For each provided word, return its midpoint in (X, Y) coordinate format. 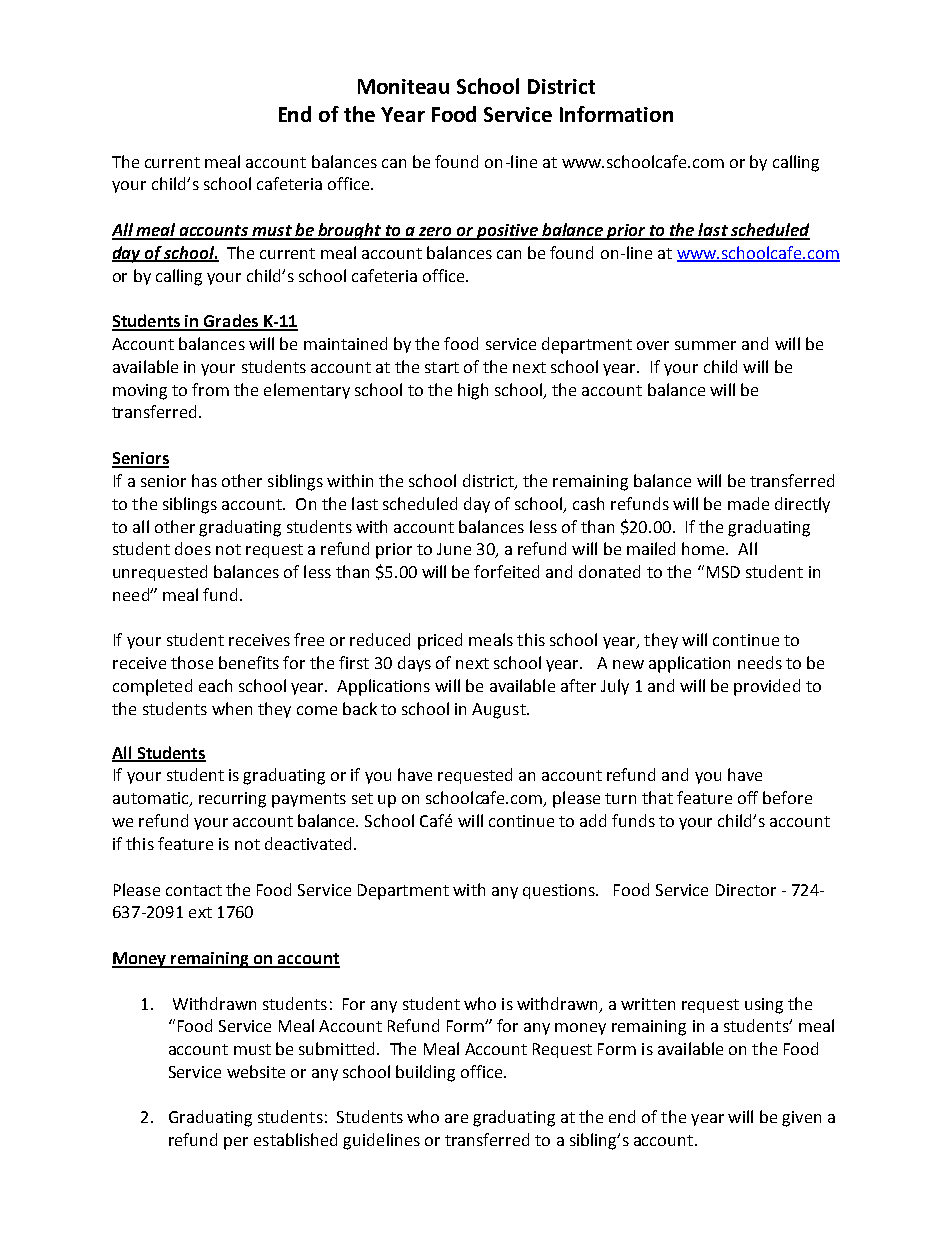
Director (746, 890)
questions (560, 891)
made (748, 503)
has (204, 480)
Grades (231, 322)
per (236, 1143)
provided (767, 687)
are (456, 1118)
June (454, 549)
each (215, 685)
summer (705, 345)
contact (194, 890)
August (500, 711)
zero (436, 233)
